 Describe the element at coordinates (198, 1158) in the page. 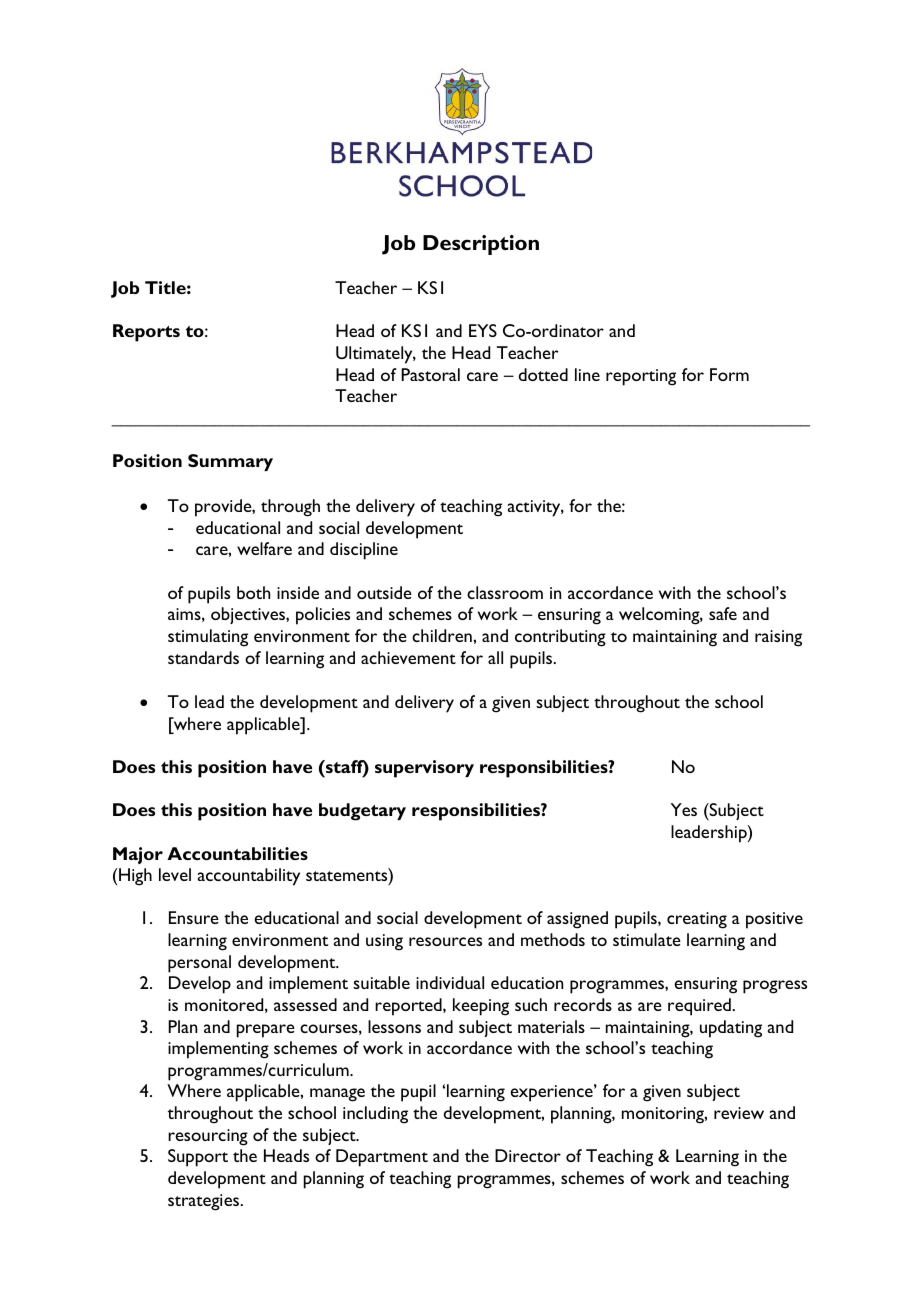

I see `Support` at that location.
